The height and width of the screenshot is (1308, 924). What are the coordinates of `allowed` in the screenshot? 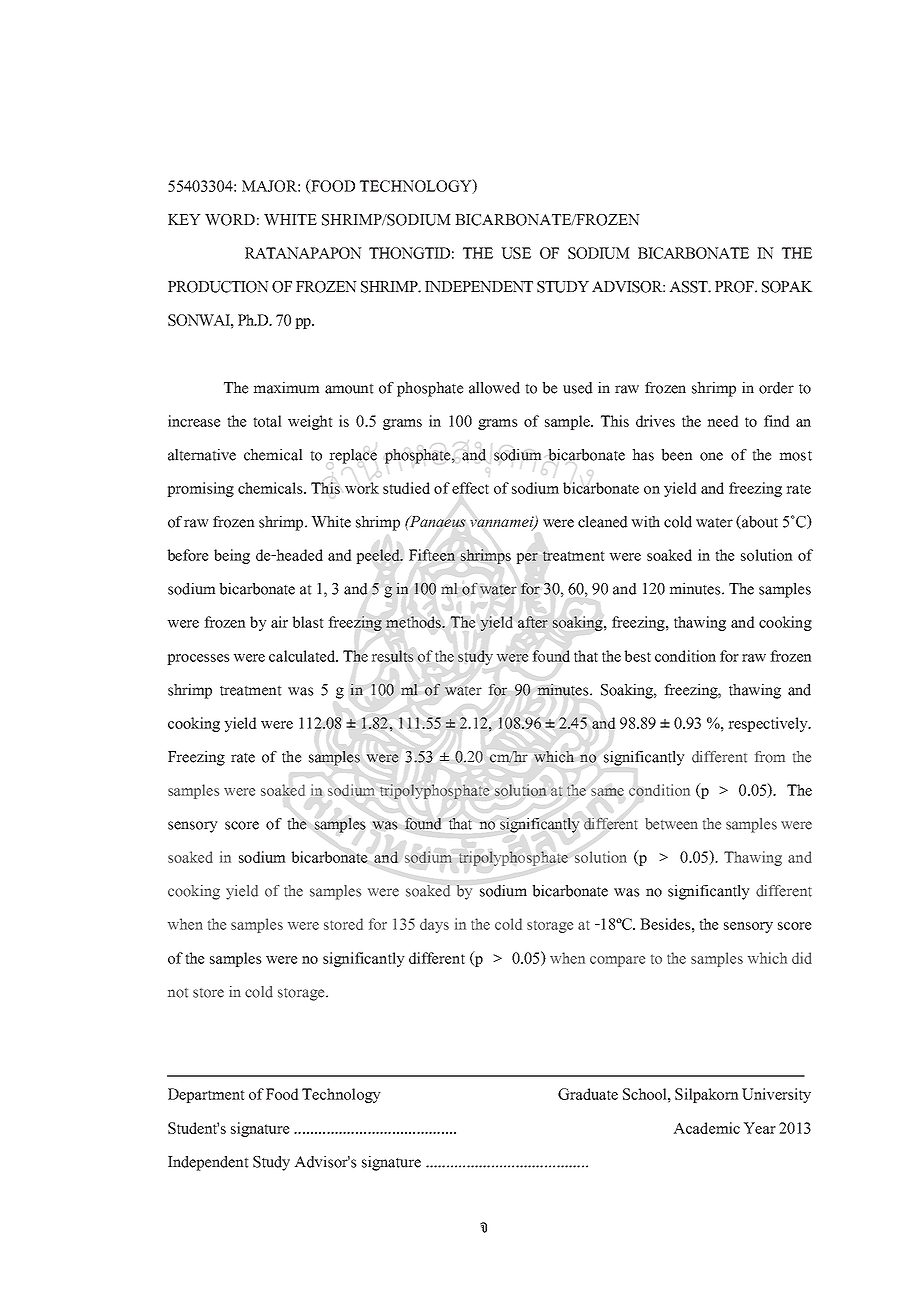 It's located at (494, 388).
